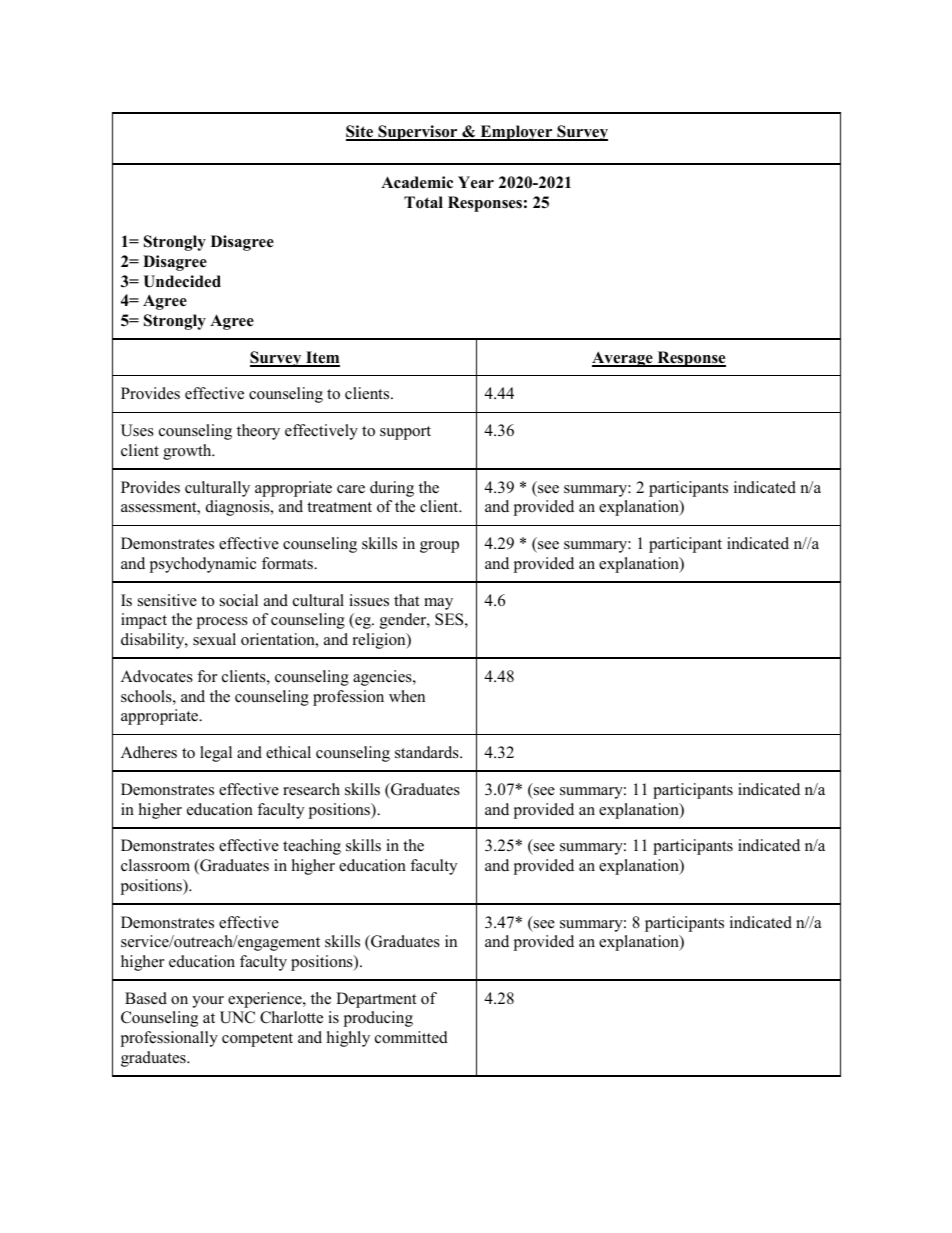 This screenshot has width=952, height=1233. I want to click on issues, so click(369, 600).
